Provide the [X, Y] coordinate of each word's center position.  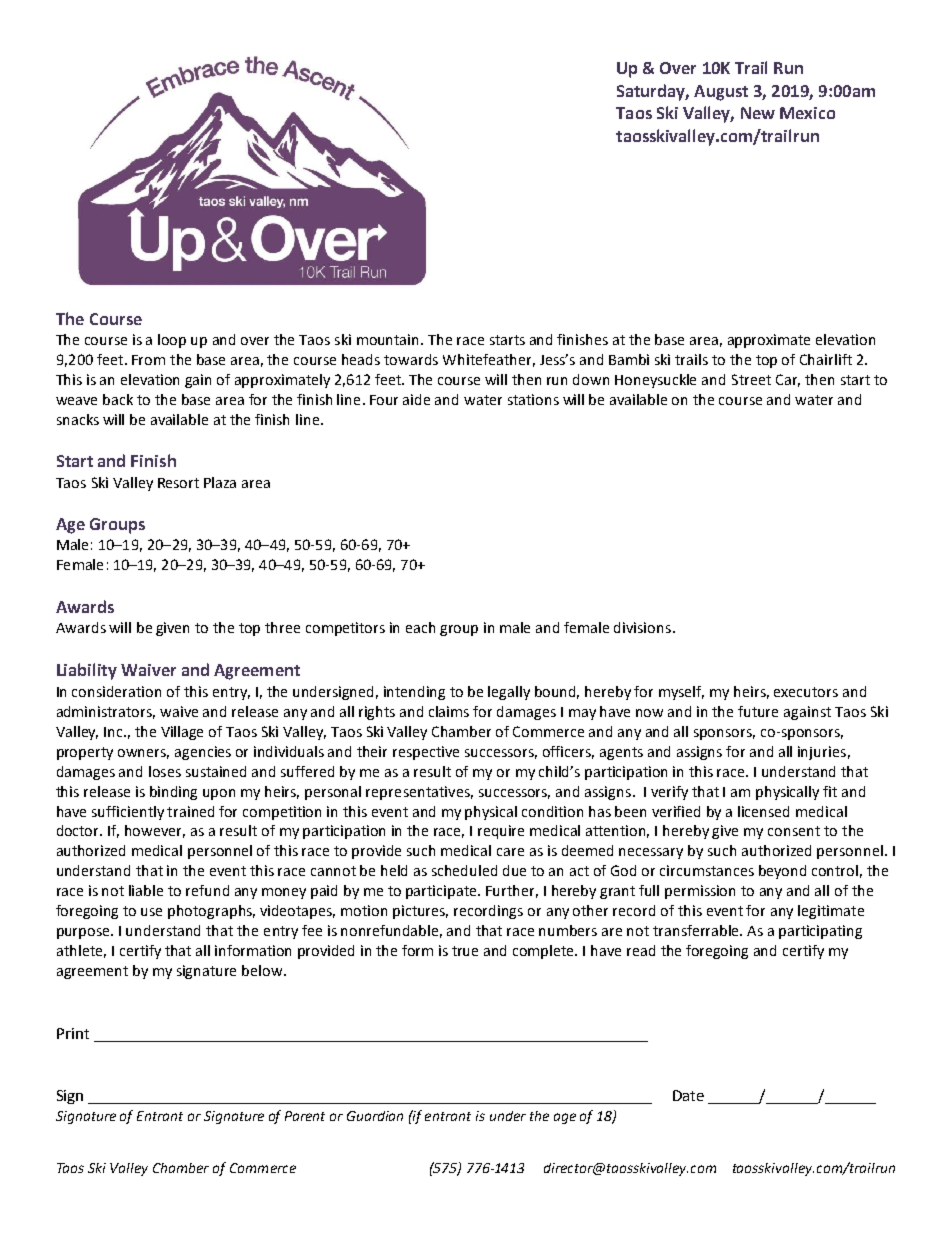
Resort [178, 483]
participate [442, 892]
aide [416, 399]
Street [751, 379]
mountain [389, 339]
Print [73, 1033]
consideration [116, 691]
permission [700, 892]
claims [449, 711]
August [721, 93]
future [758, 711]
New [758, 113]
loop [172, 341]
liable [146, 890]
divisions [642, 627]
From [148, 360]
